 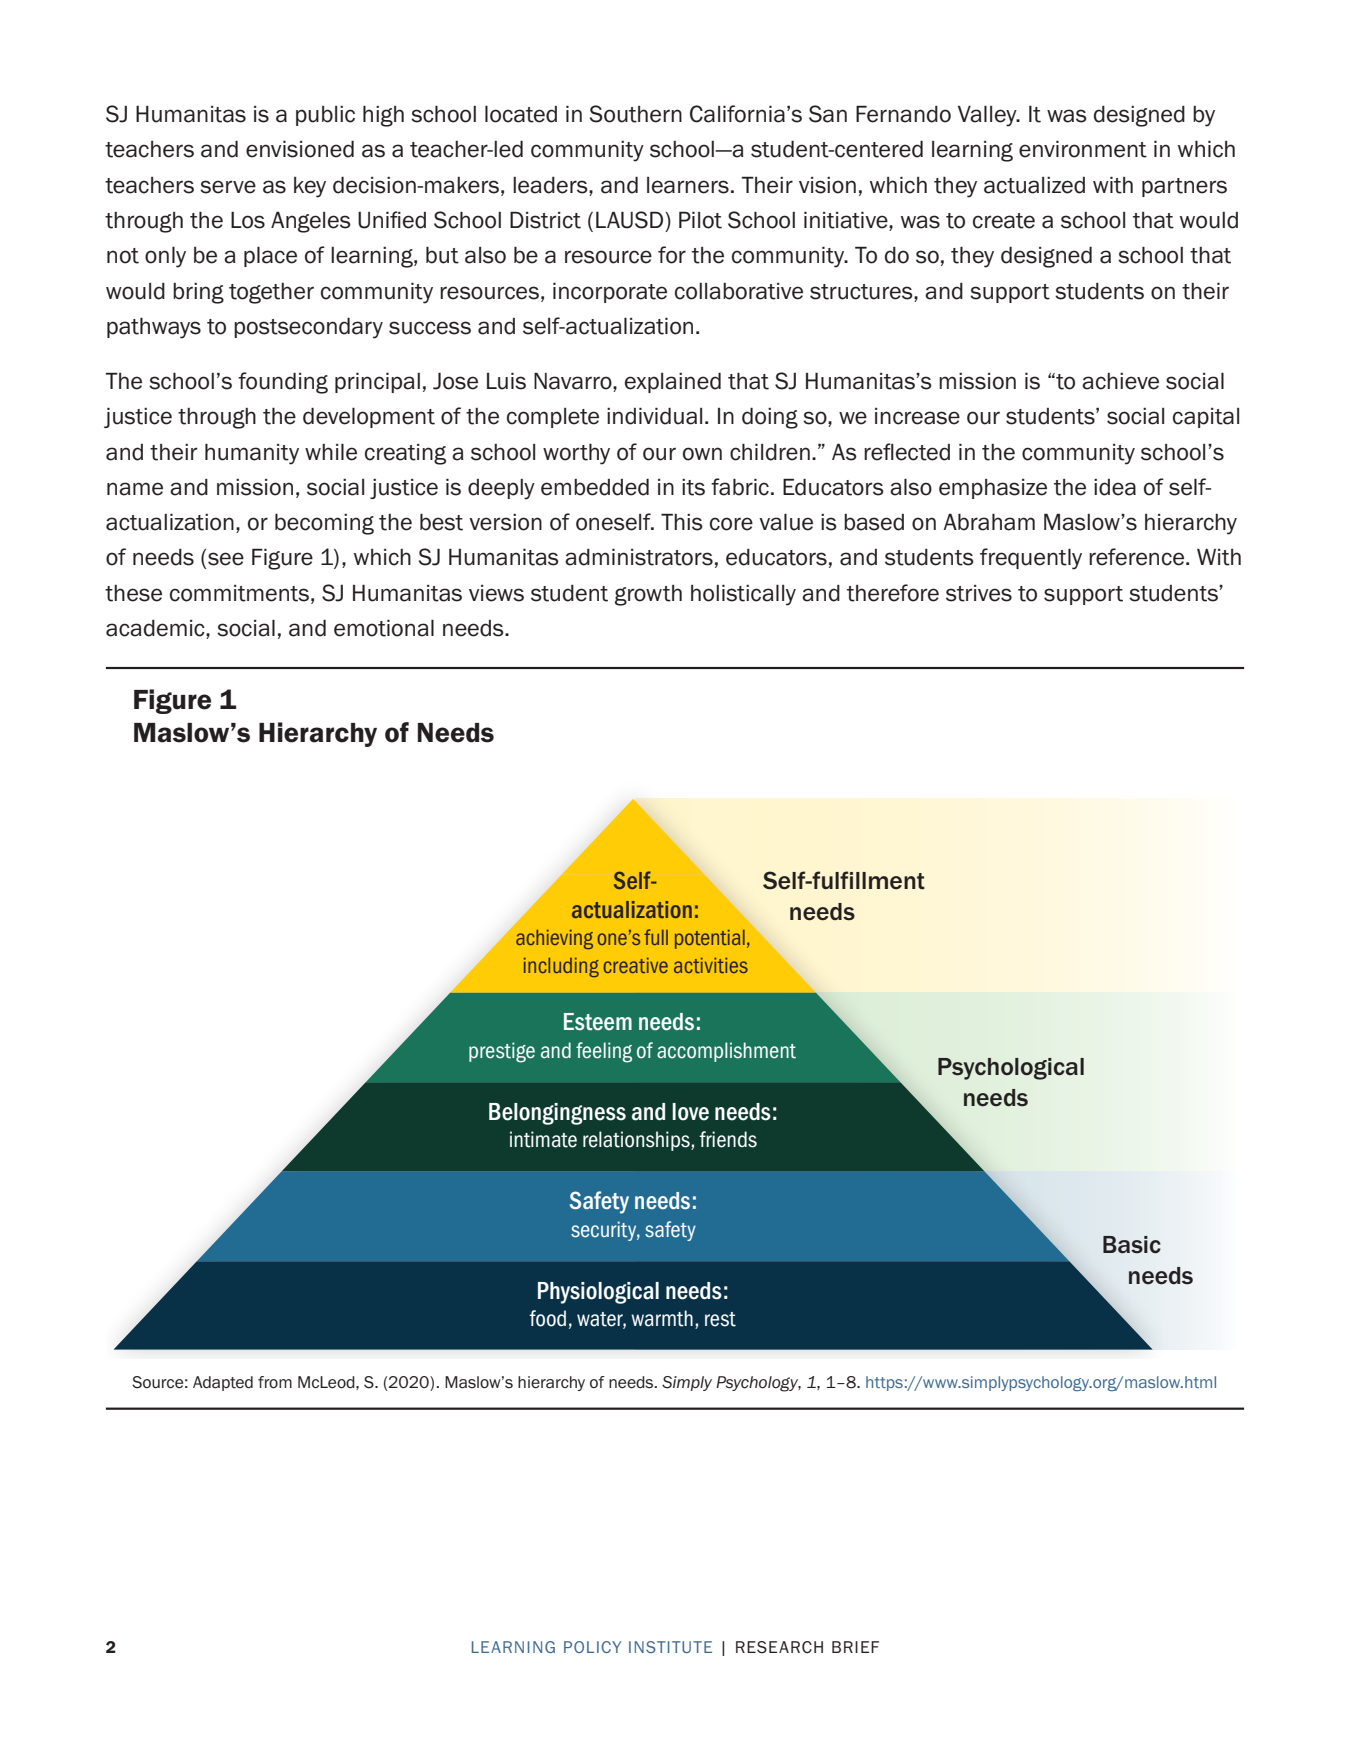 What do you see at coordinates (543, 1139) in the screenshot?
I see `intimate` at bounding box center [543, 1139].
